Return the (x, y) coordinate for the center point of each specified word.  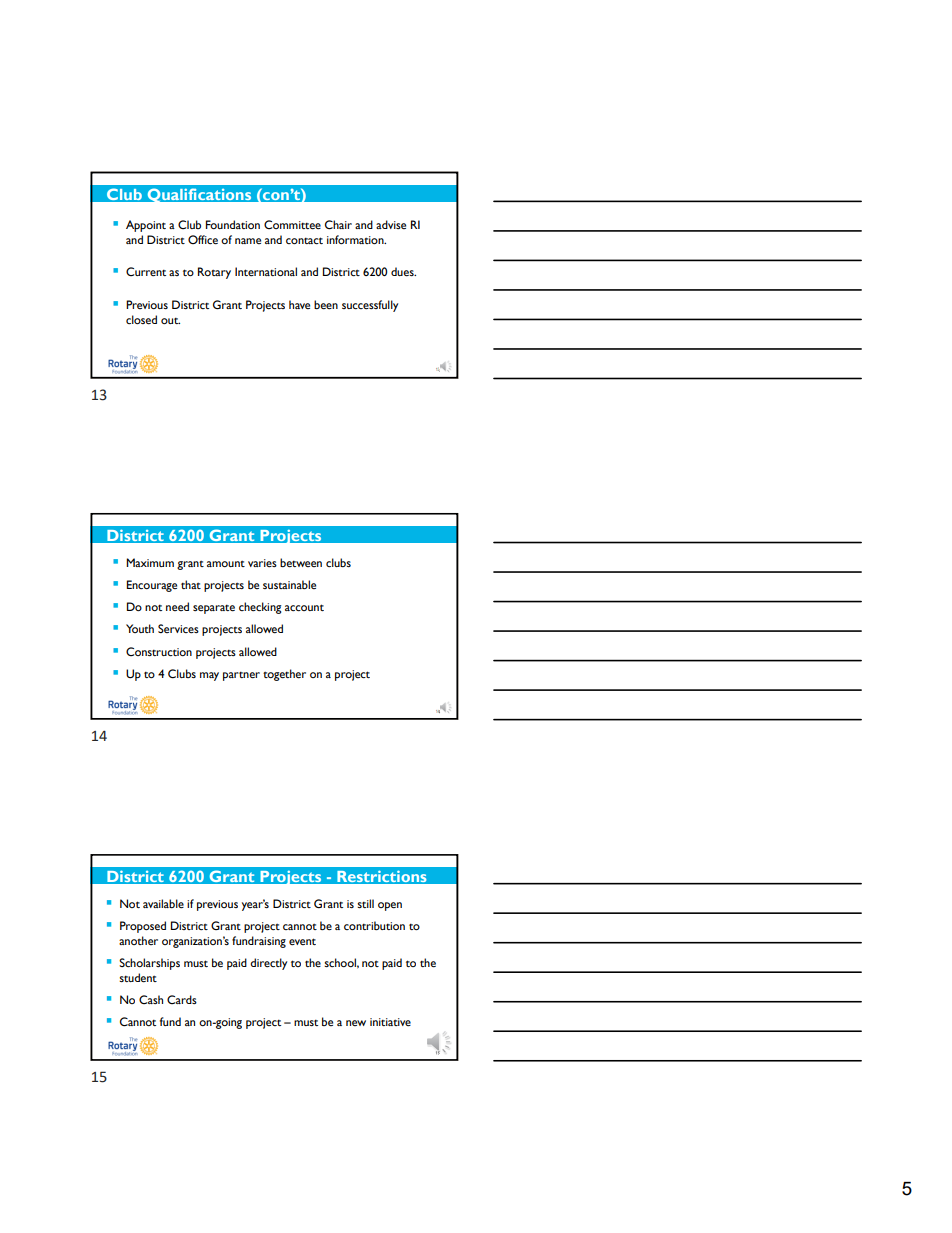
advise (391, 224)
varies (262, 563)
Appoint (146, 226)
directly (268, 964)
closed (141, 320)
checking (260, 608)
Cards (182, 999)
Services (178, 628)
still (365, 903)
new (356, 1023)
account (304, 607)
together (284, 675)
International (266, 271)
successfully (370, 306)
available (163, 903)
